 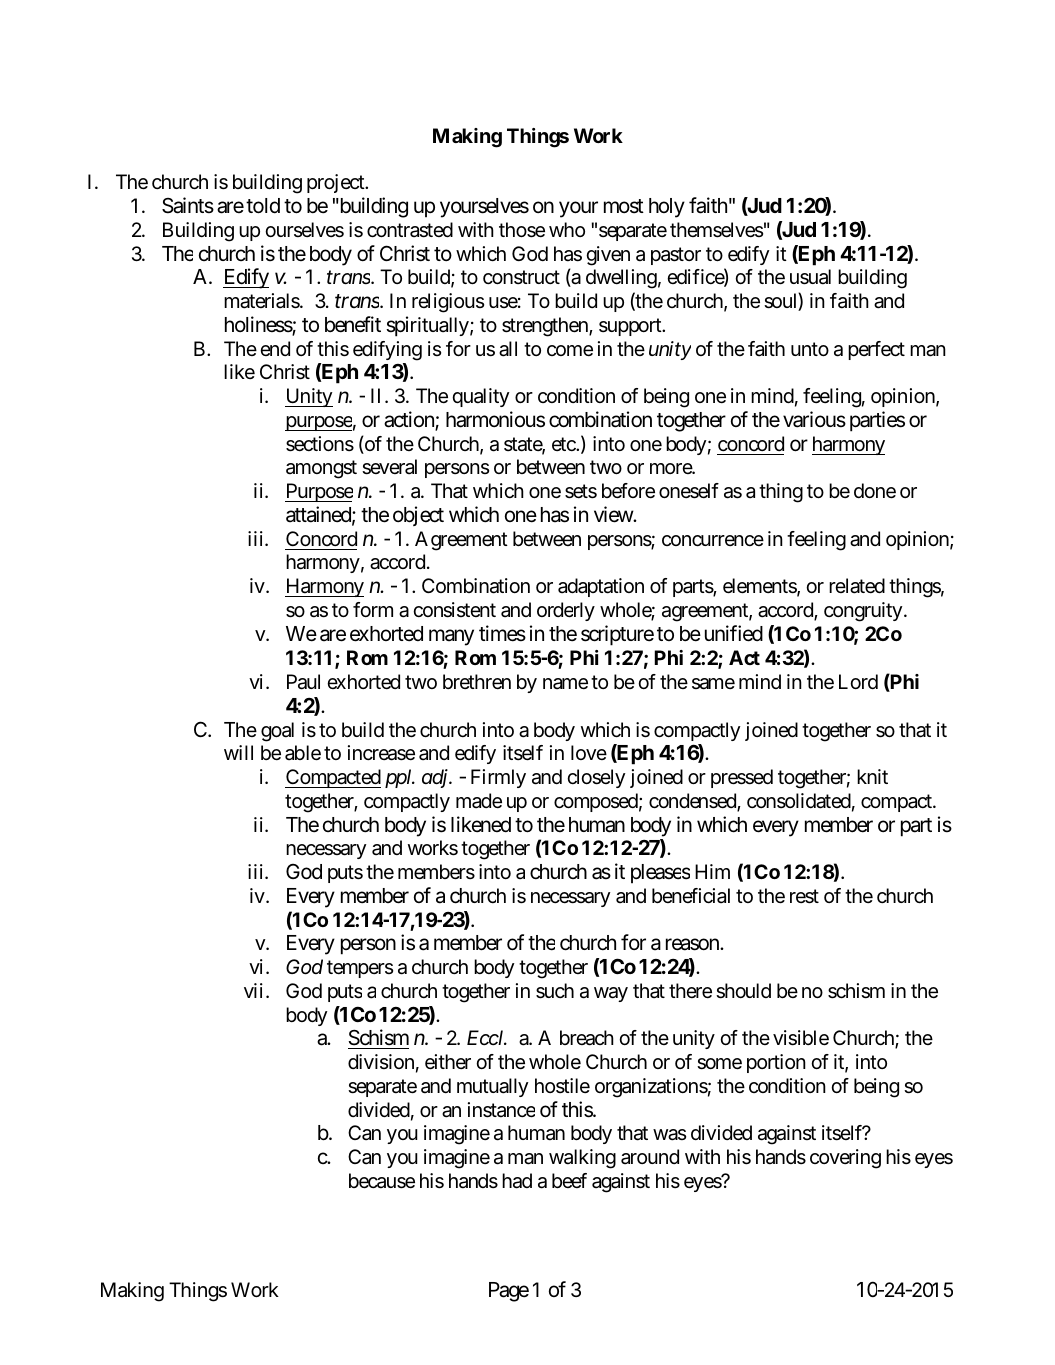 What do you see at coordinates (477, 682) in the page?
I see `brethren` at bounding box center [477, 682].
